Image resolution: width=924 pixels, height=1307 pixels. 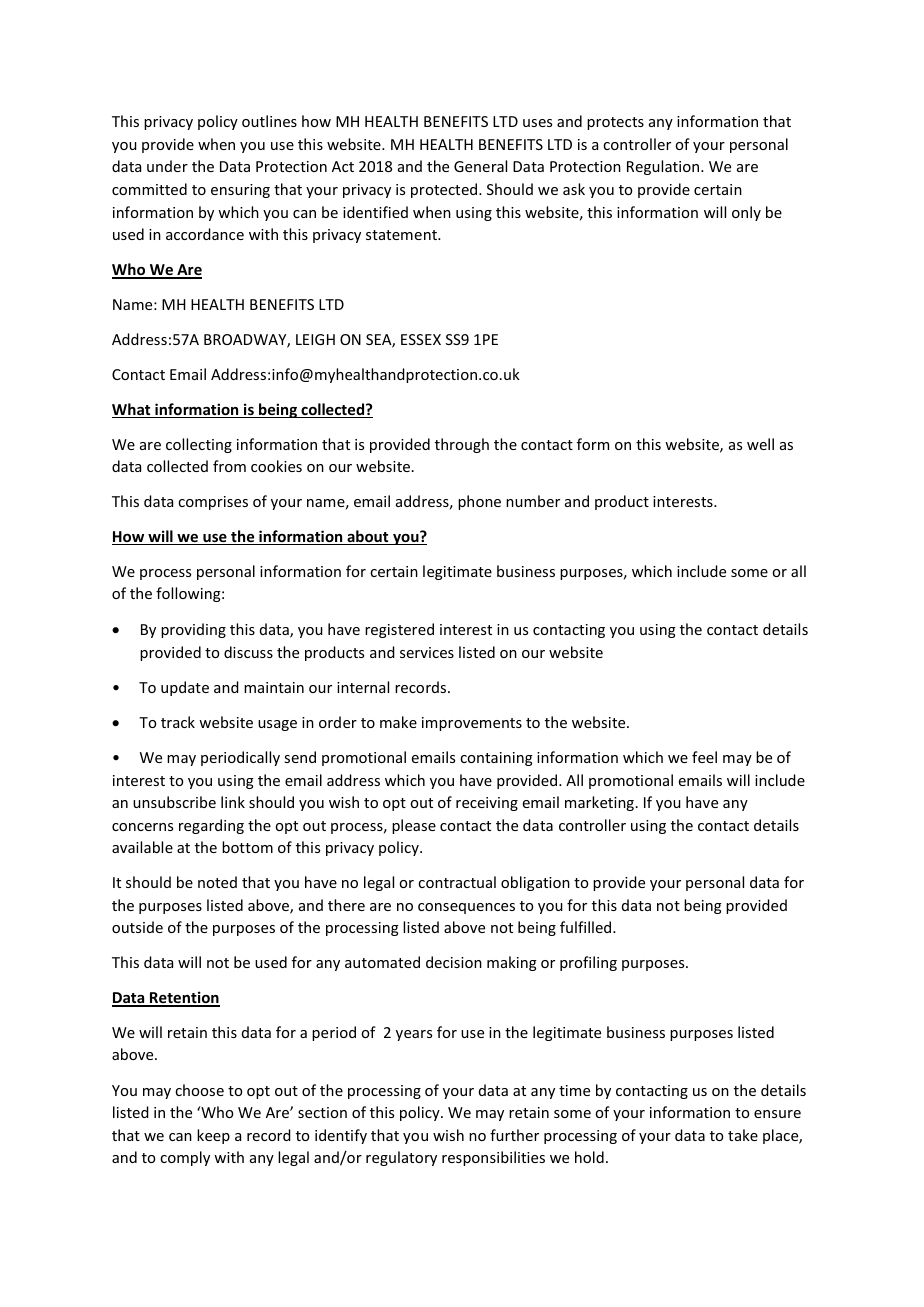 I want to click on under, so click(x=167, y=166).
